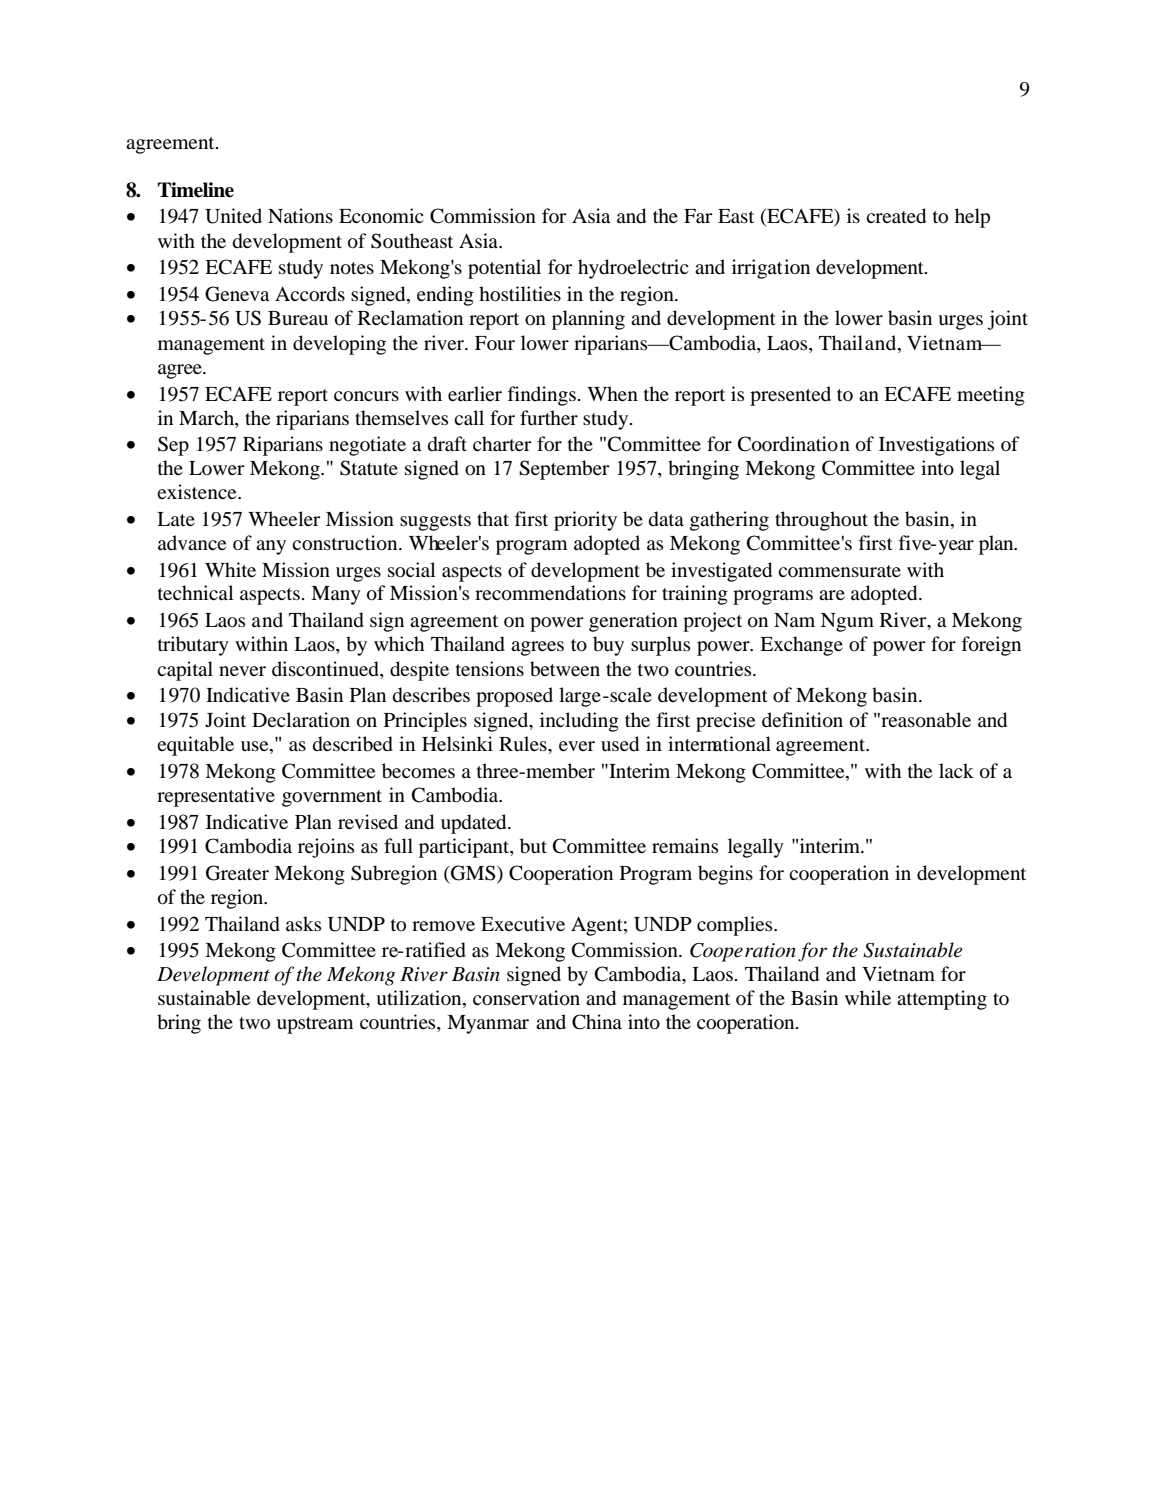  I want to click on September, so click(564, 470).
